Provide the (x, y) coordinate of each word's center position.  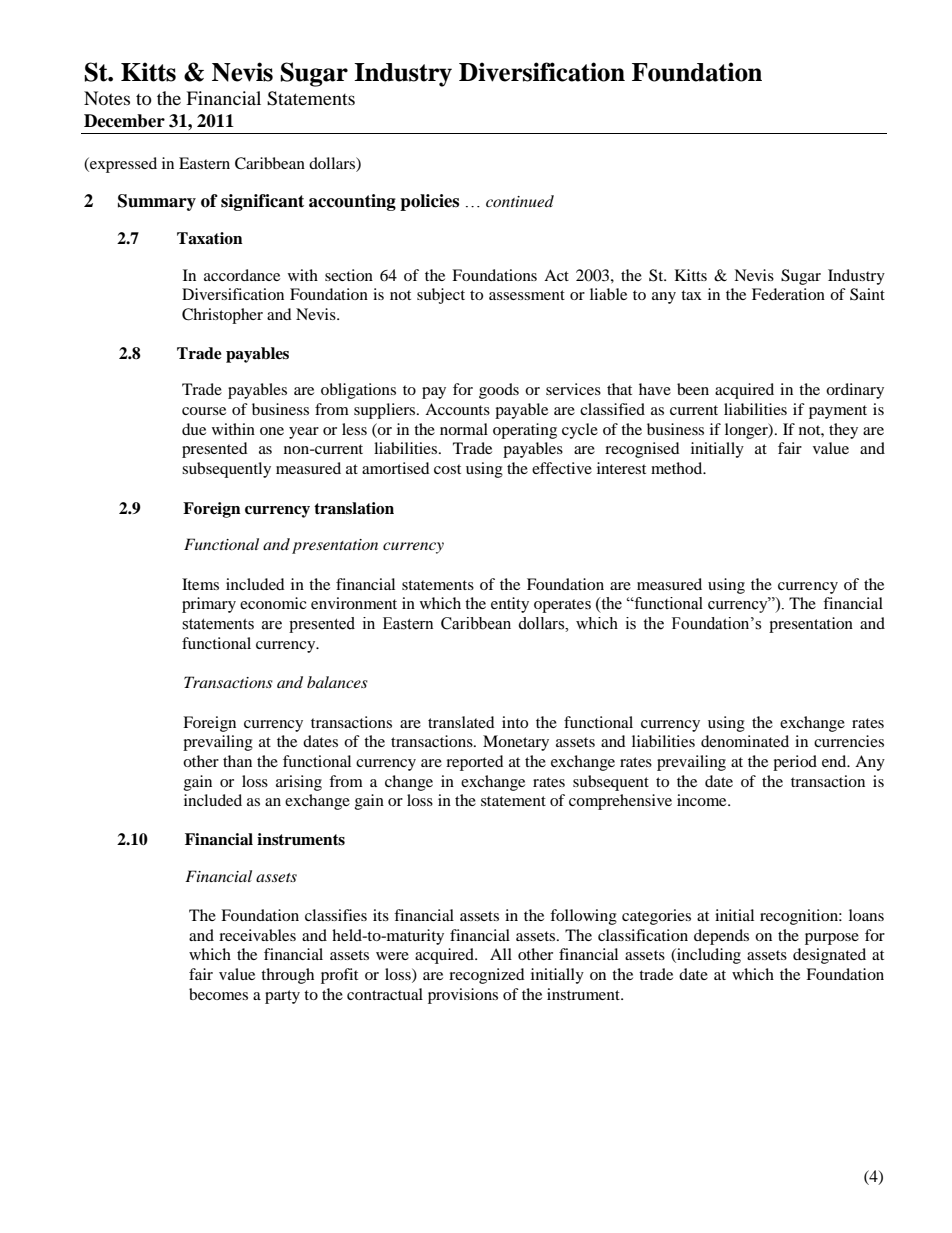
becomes (218, 994)
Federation (788, 294)
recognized (487, 976)
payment (838, 412)
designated (829, 956)
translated (461, 722)
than (237, 761)
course (204, 411)
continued (520, 201)
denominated (745, 741)
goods (499, 391)
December (124, 121)
